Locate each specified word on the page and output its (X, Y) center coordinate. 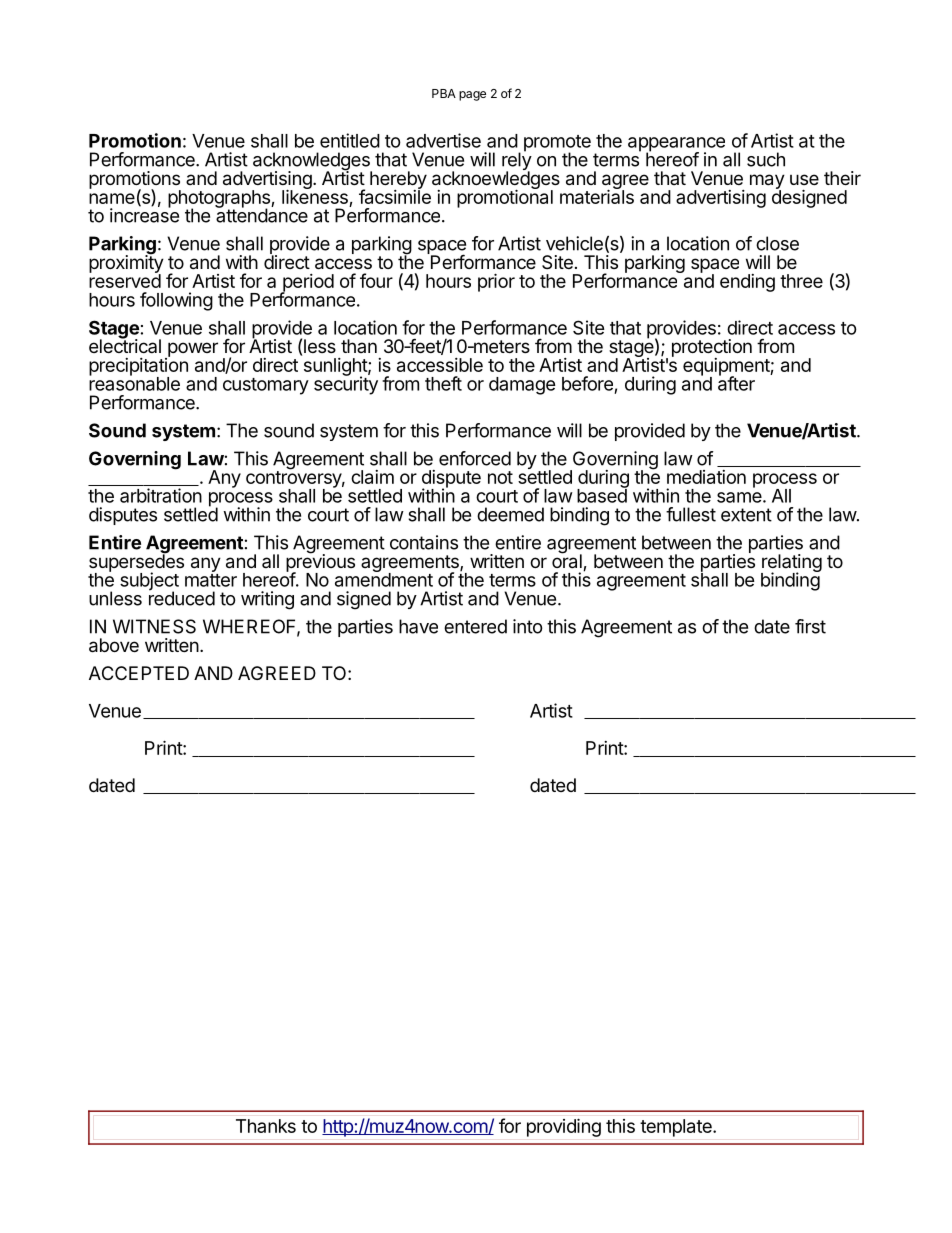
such (766, 159)
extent (746, 515)
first (810, 626)
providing (564, 1128)
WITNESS (154, 626)
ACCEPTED (139, 673)
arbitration (161, 495)
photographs (220, 200)
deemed (510, 514)
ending (747, 283)
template (677, 1128)
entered (475, 626)
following (176, 301)
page (472, 96)
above (114, 645)
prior (496, 282)
